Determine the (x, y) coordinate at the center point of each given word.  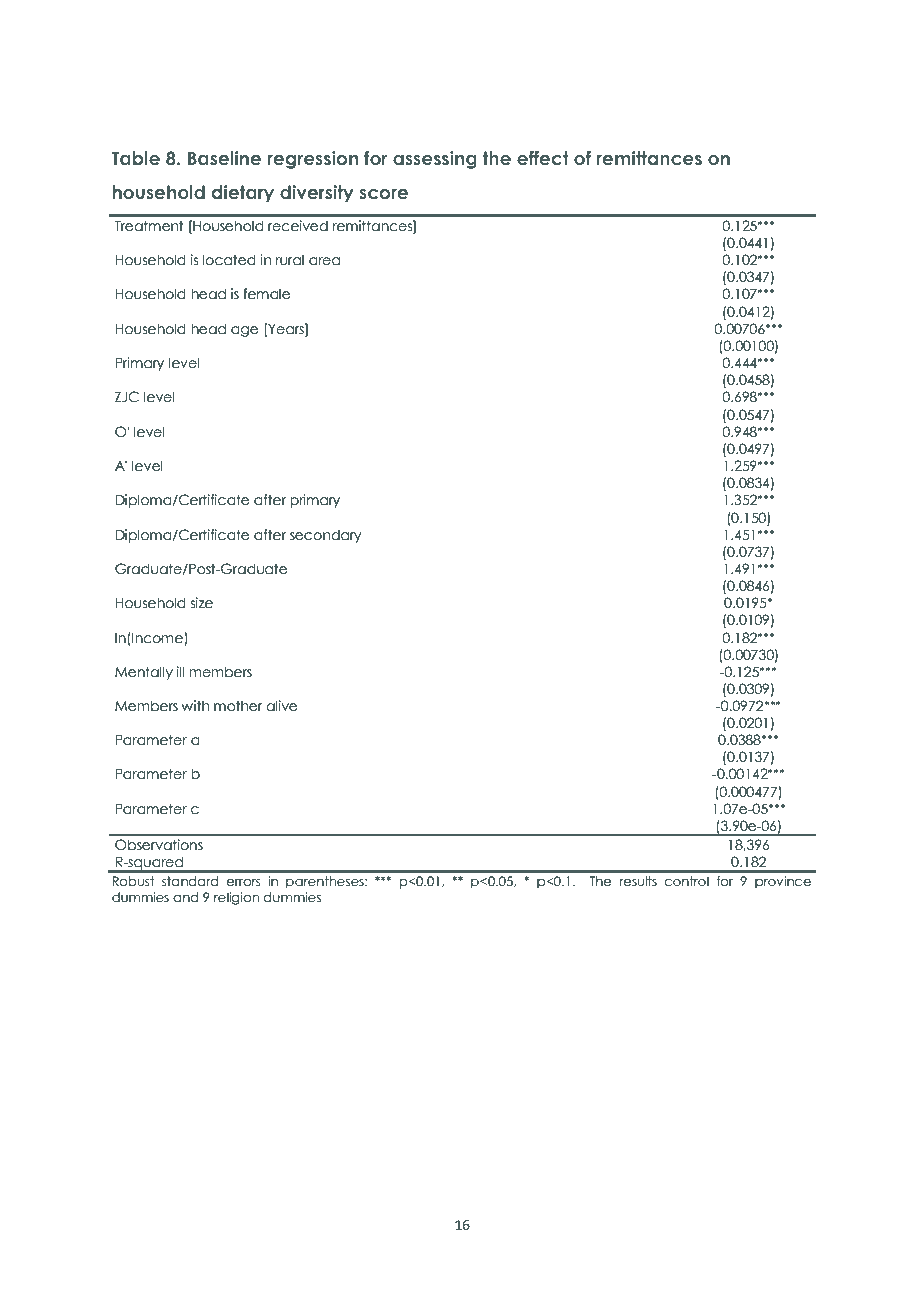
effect (543, 158)
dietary (243, 194)
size (202, 603)
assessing (435, 160)
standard (190, 881)
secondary (326, 536)
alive (281, 706)
